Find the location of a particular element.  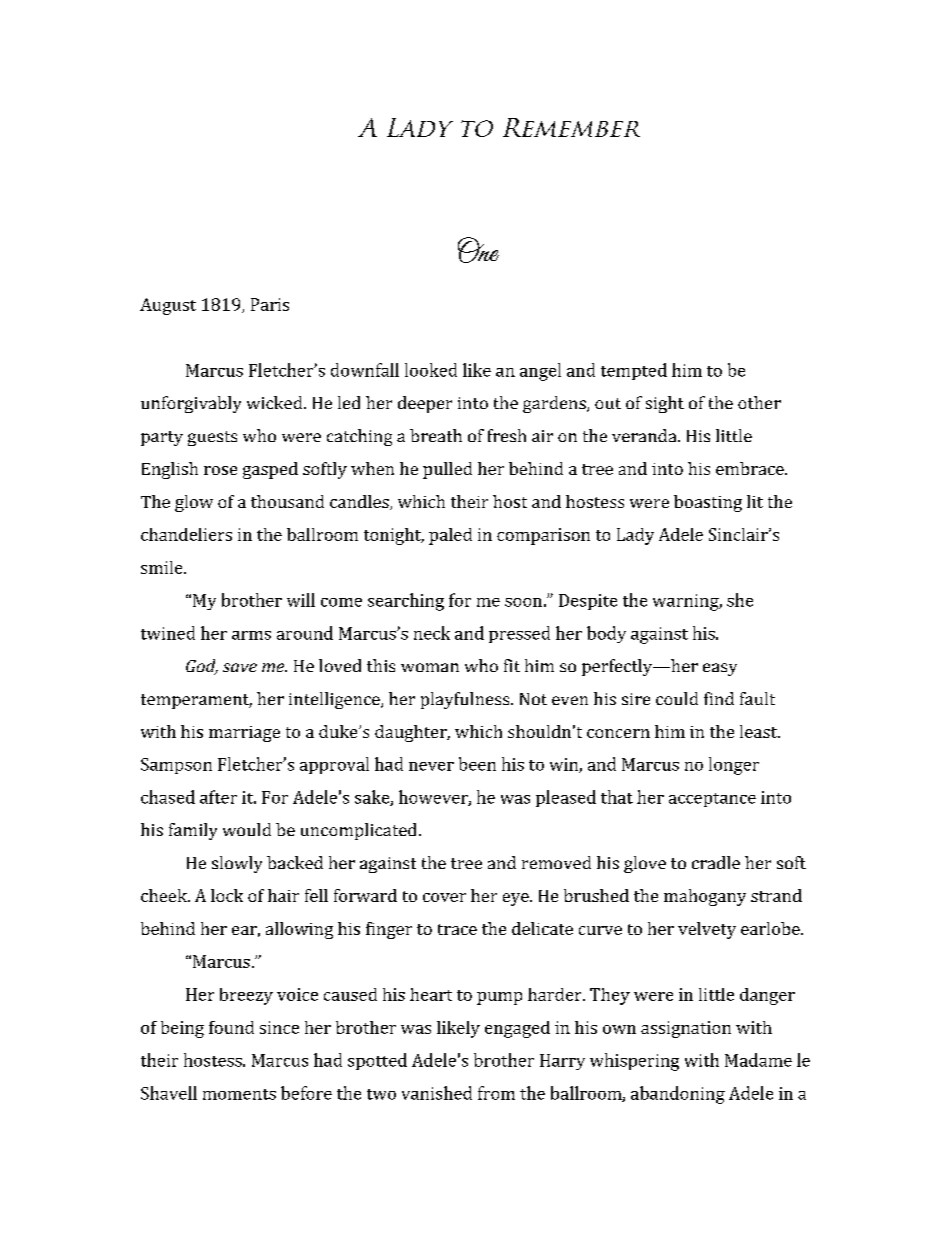

acceptance is located at coordinates (712, 800).
